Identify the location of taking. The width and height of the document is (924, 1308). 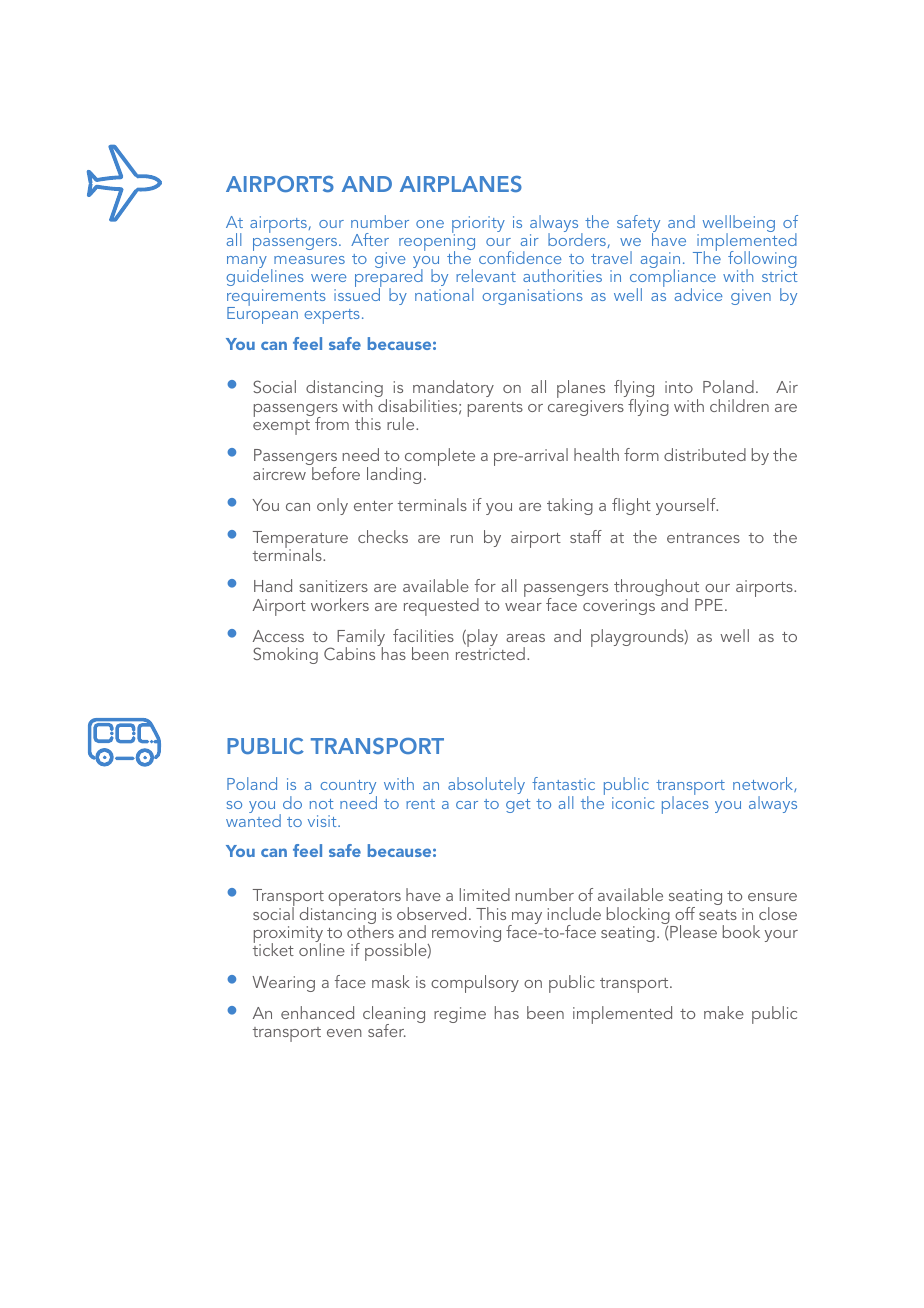
(570, 506).
